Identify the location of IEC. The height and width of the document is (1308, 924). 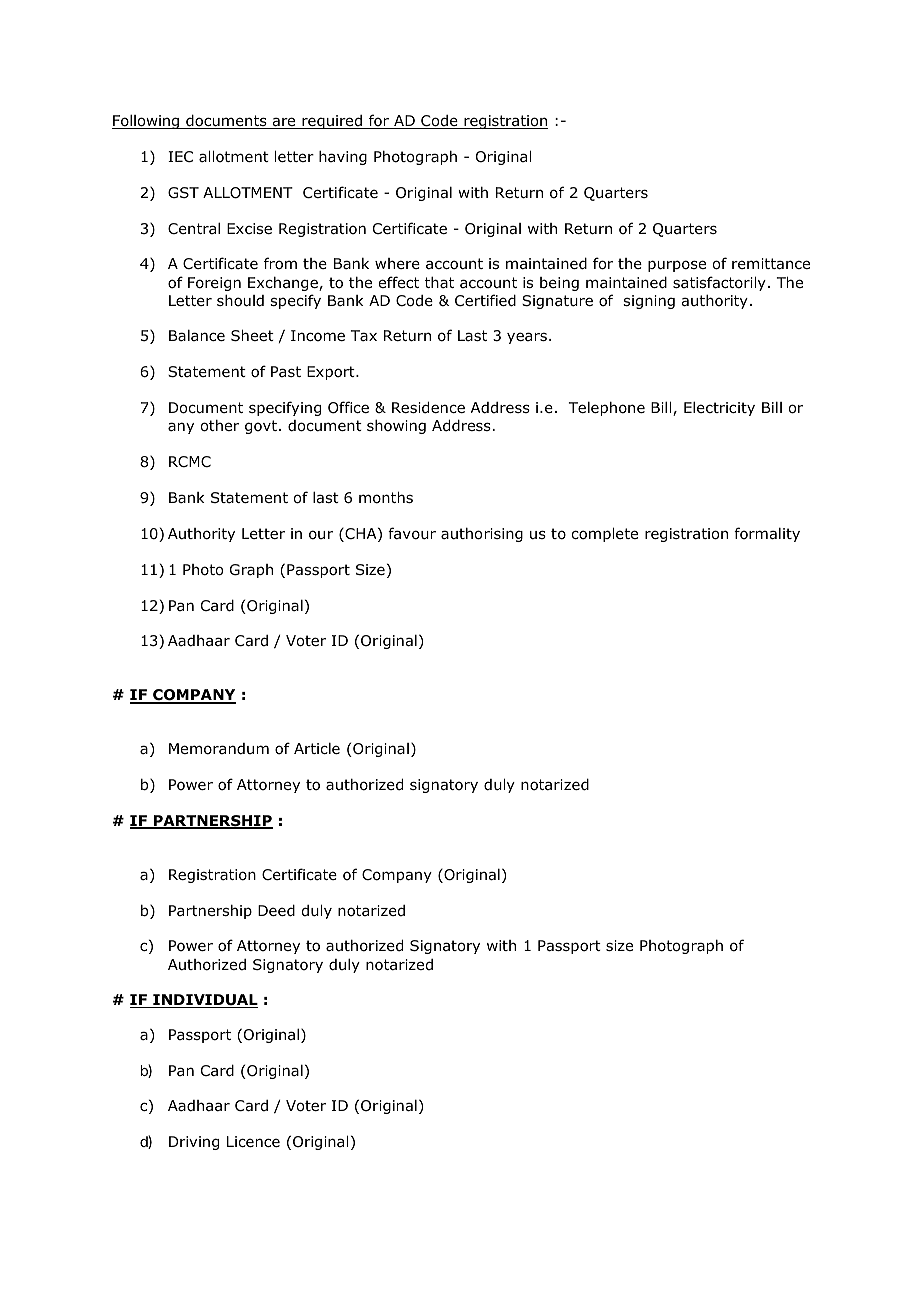
(180, 156).
